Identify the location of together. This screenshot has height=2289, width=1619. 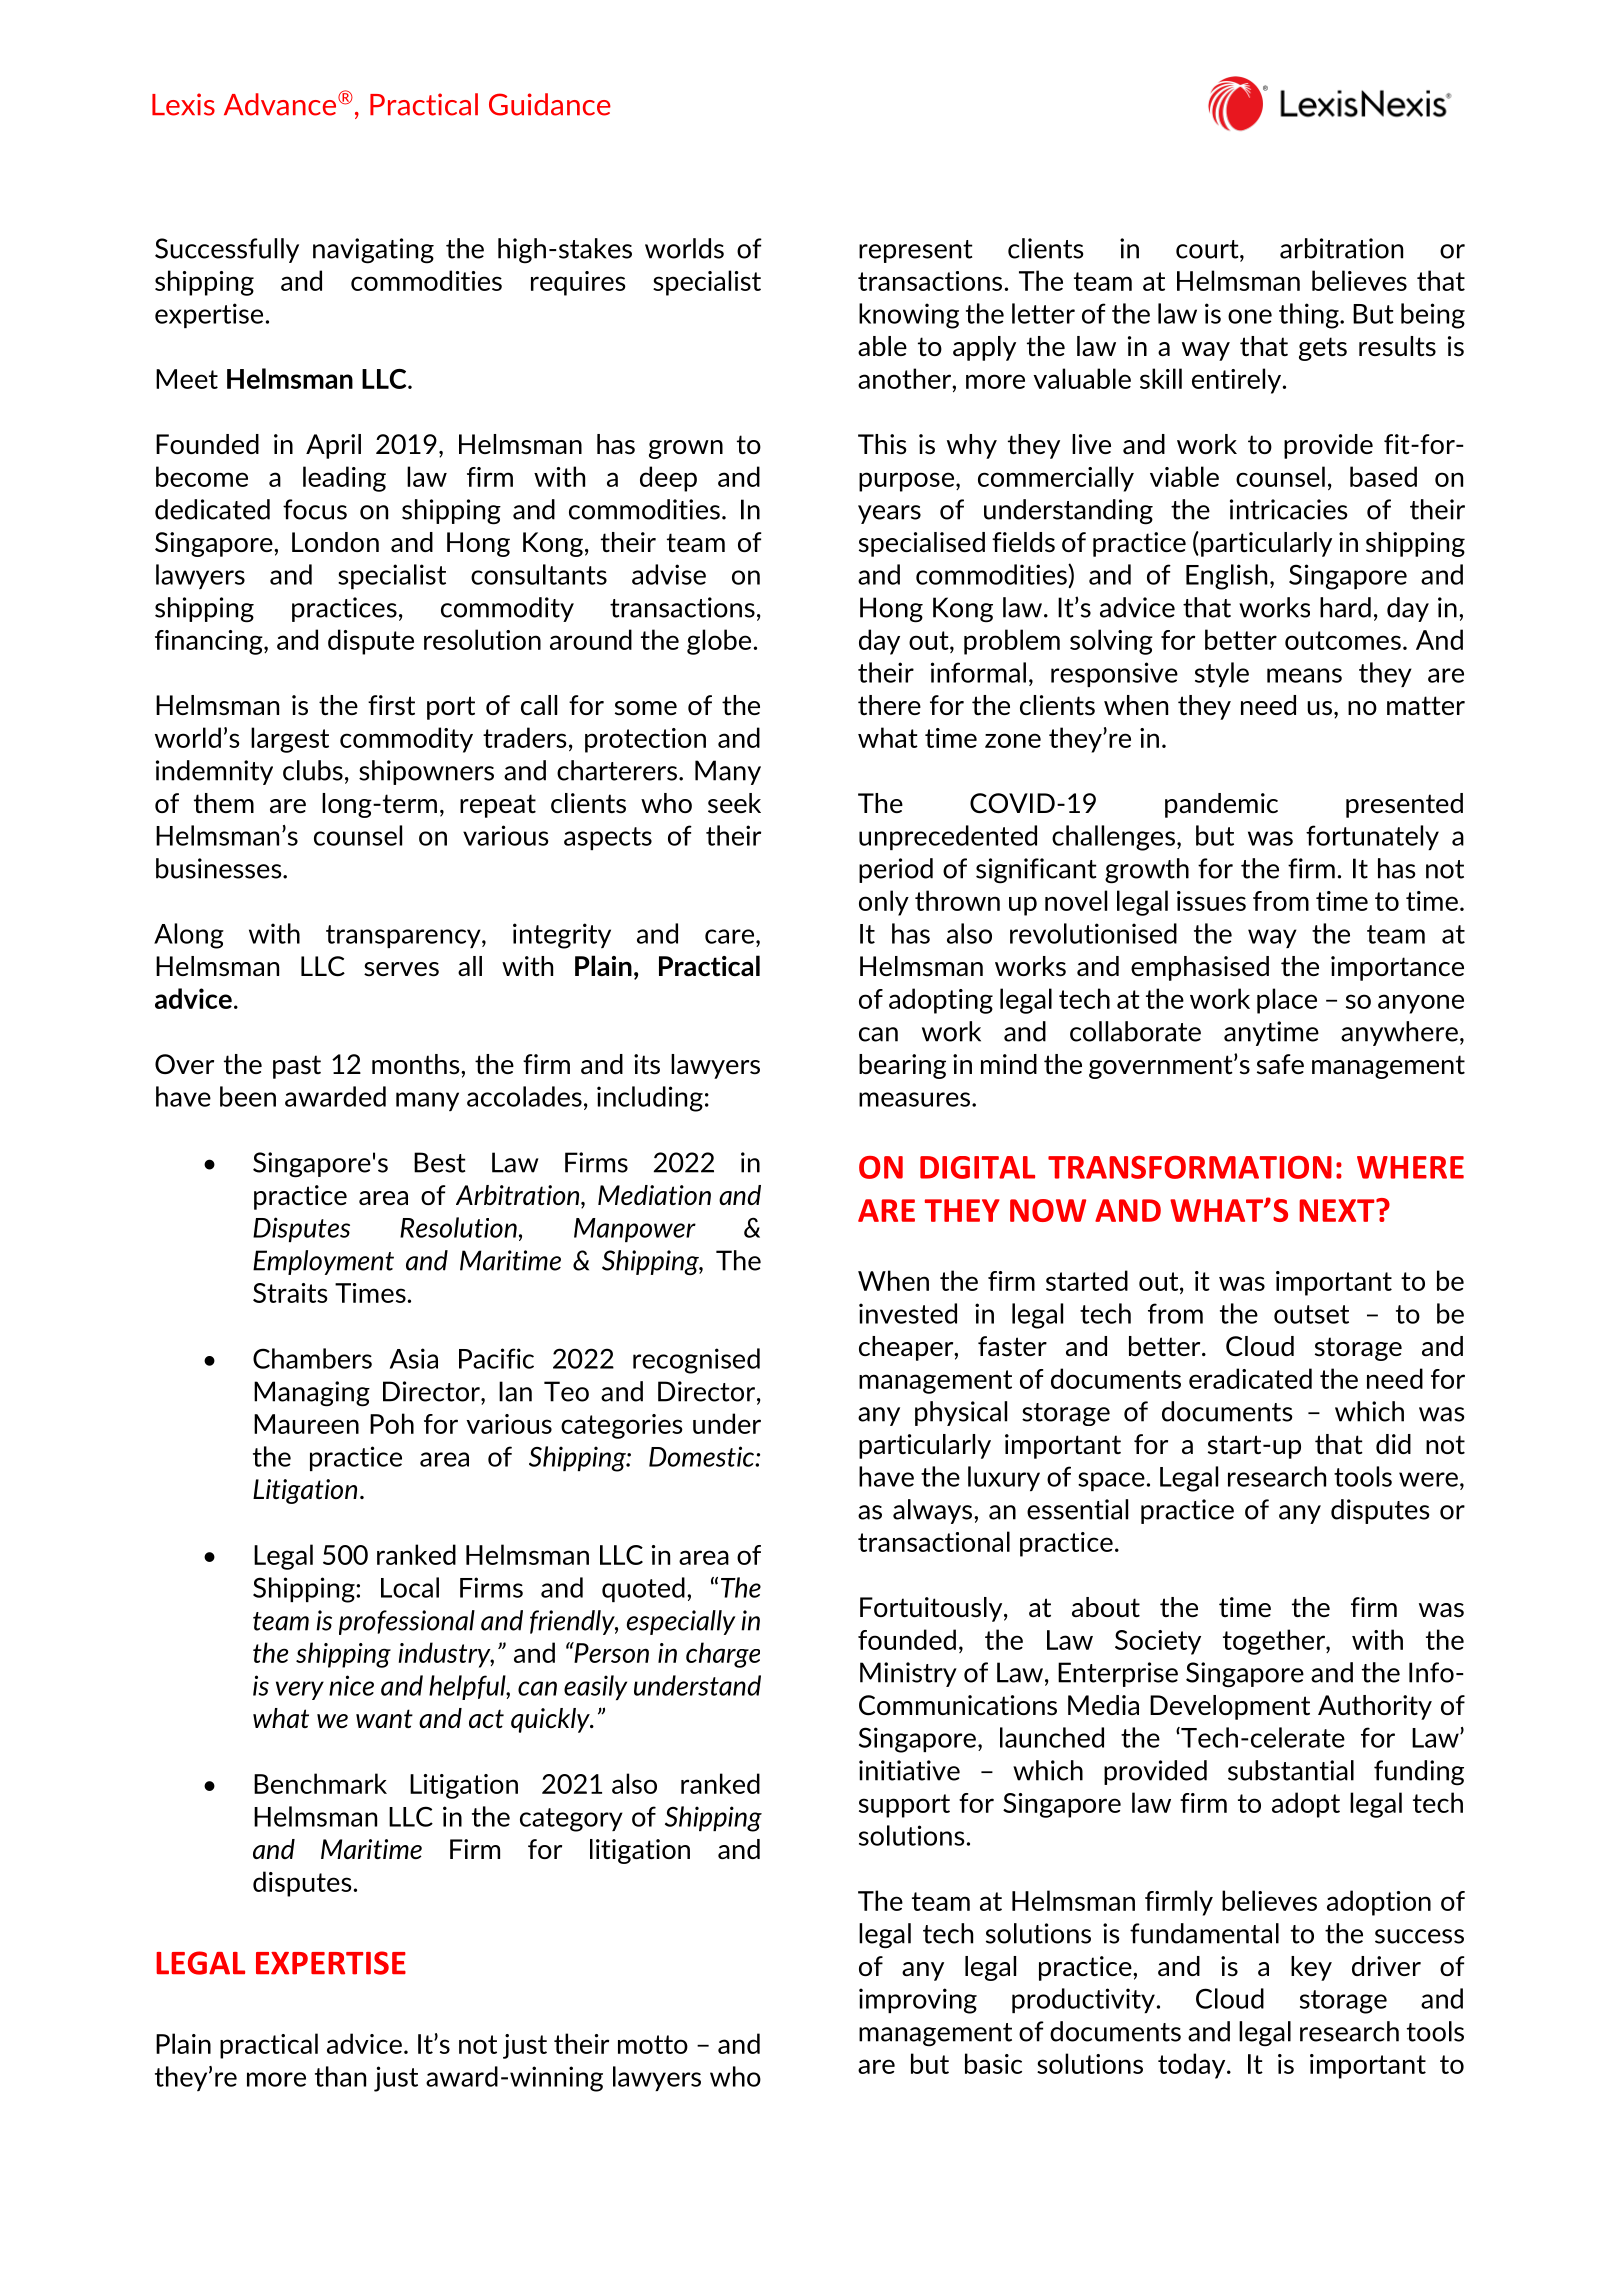
(1275, 1642).
